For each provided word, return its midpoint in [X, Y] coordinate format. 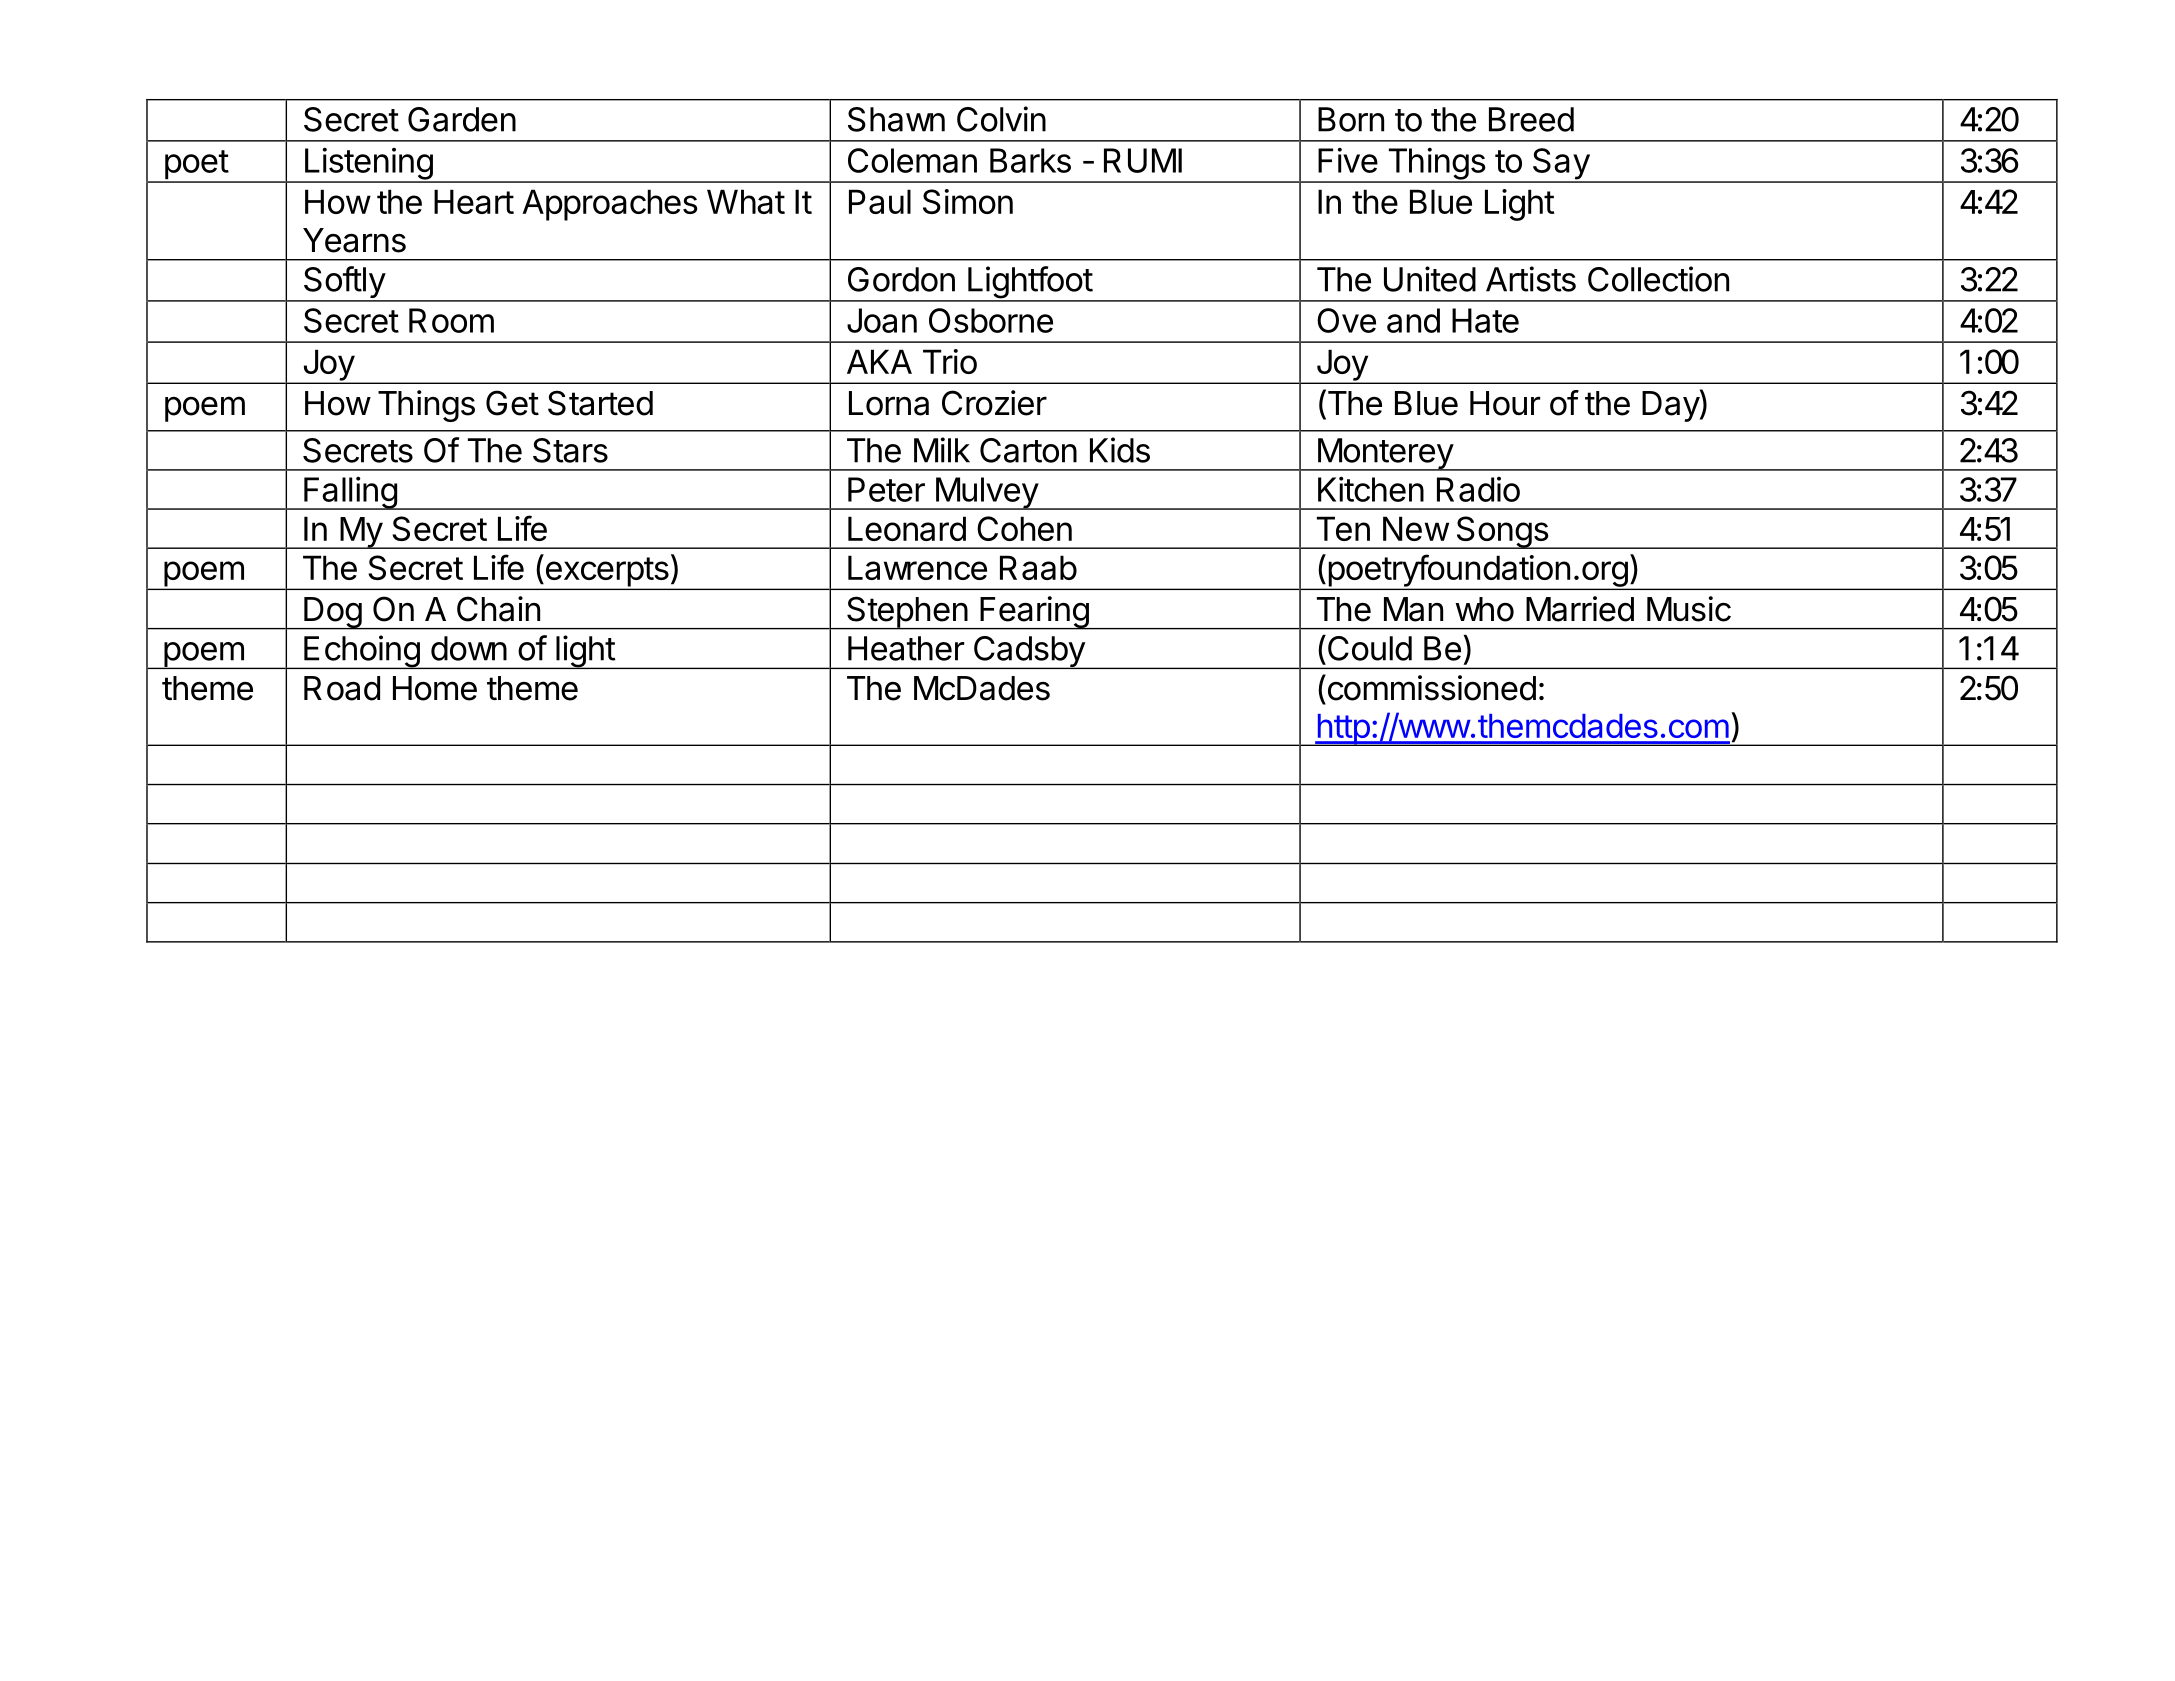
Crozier [994, 403]
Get [512, 403]
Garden [462, 119]
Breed [1531, 119]
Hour [1505, 403]
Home [435, 688]
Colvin [1001, 119]
